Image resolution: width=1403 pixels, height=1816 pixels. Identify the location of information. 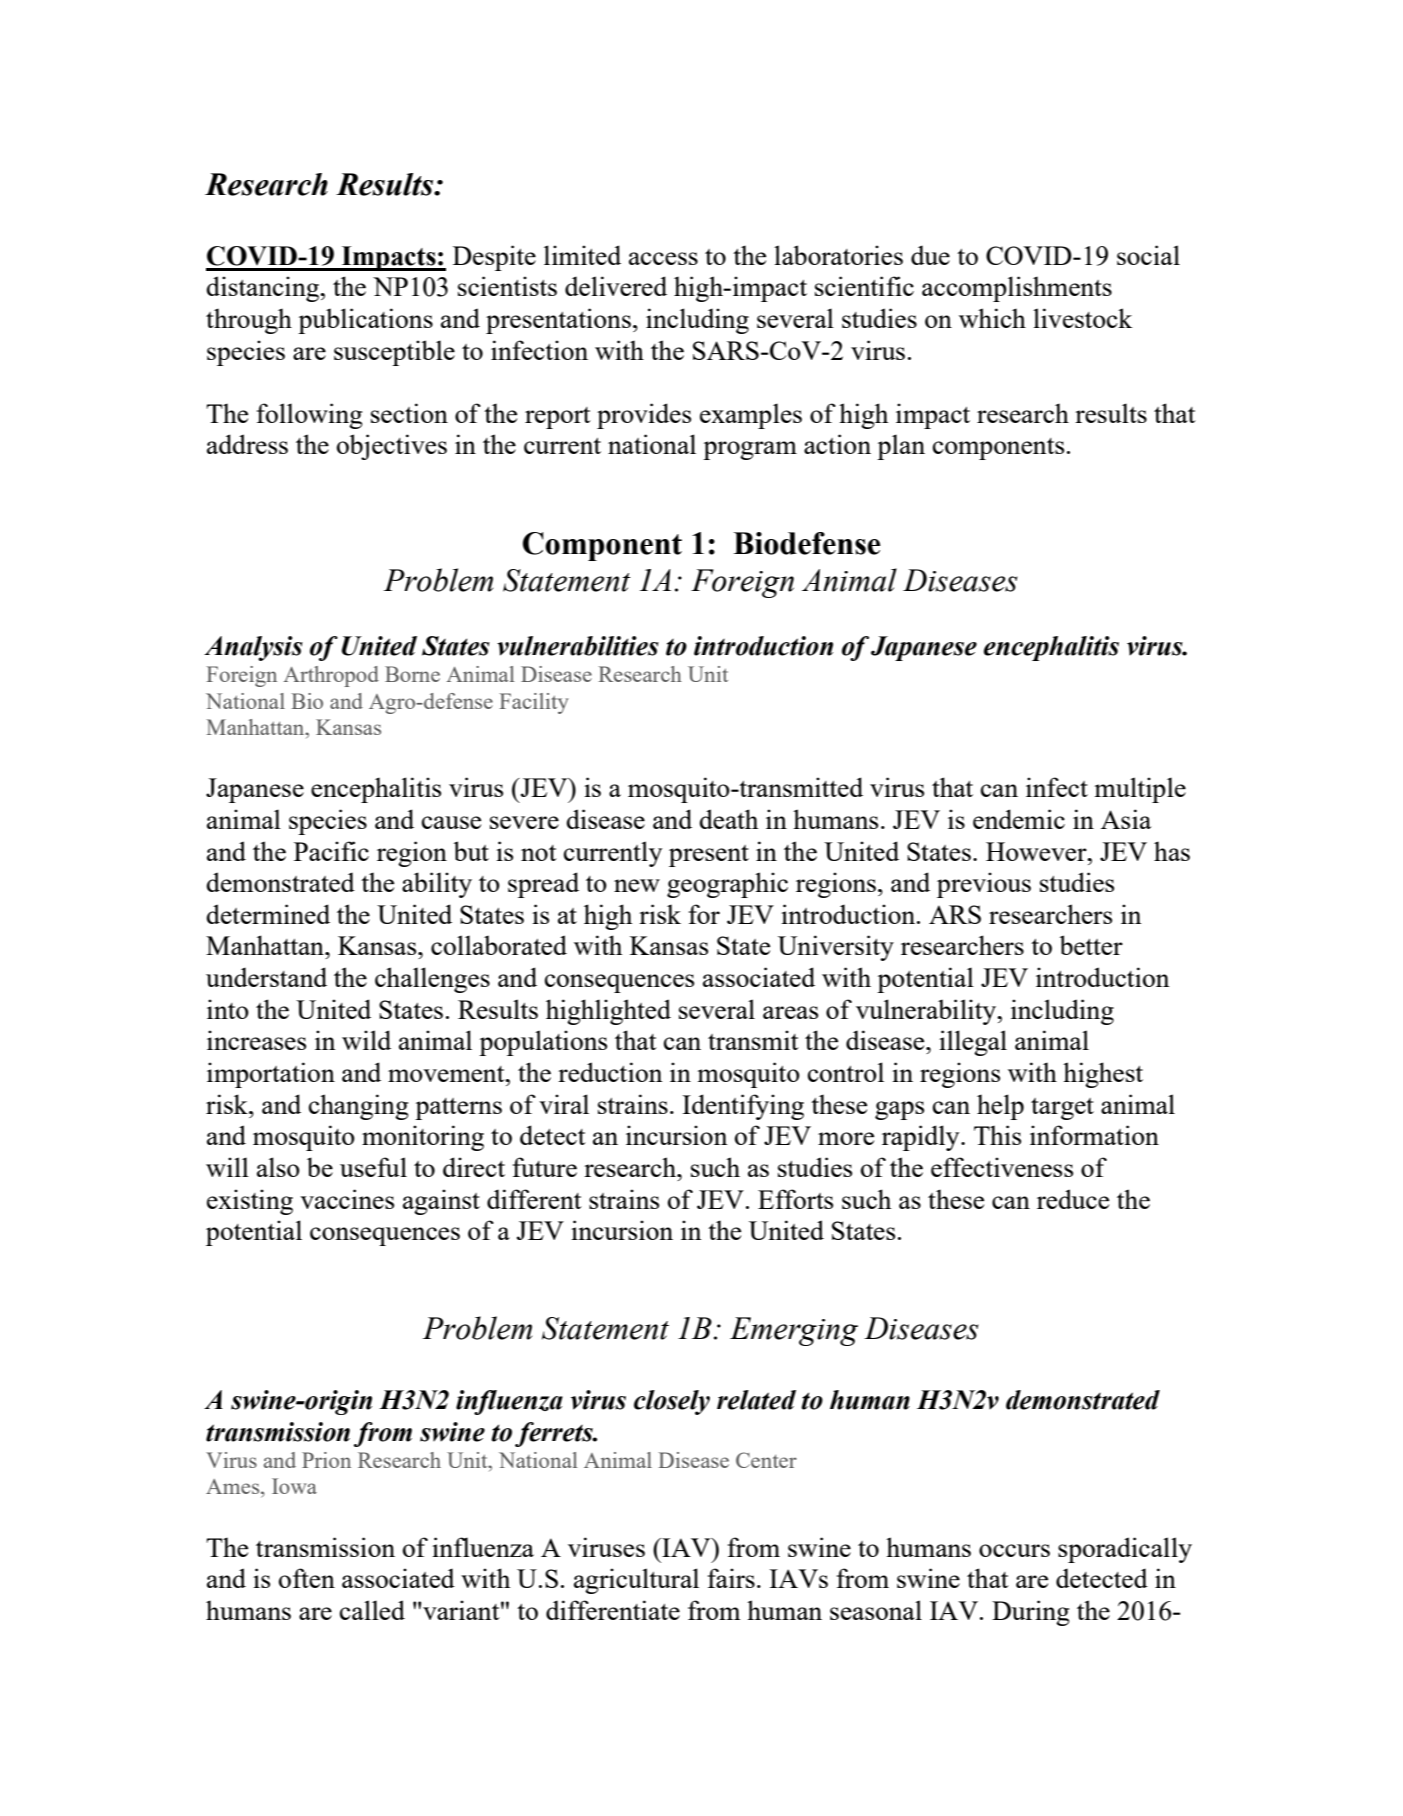
(1094, 1135).
